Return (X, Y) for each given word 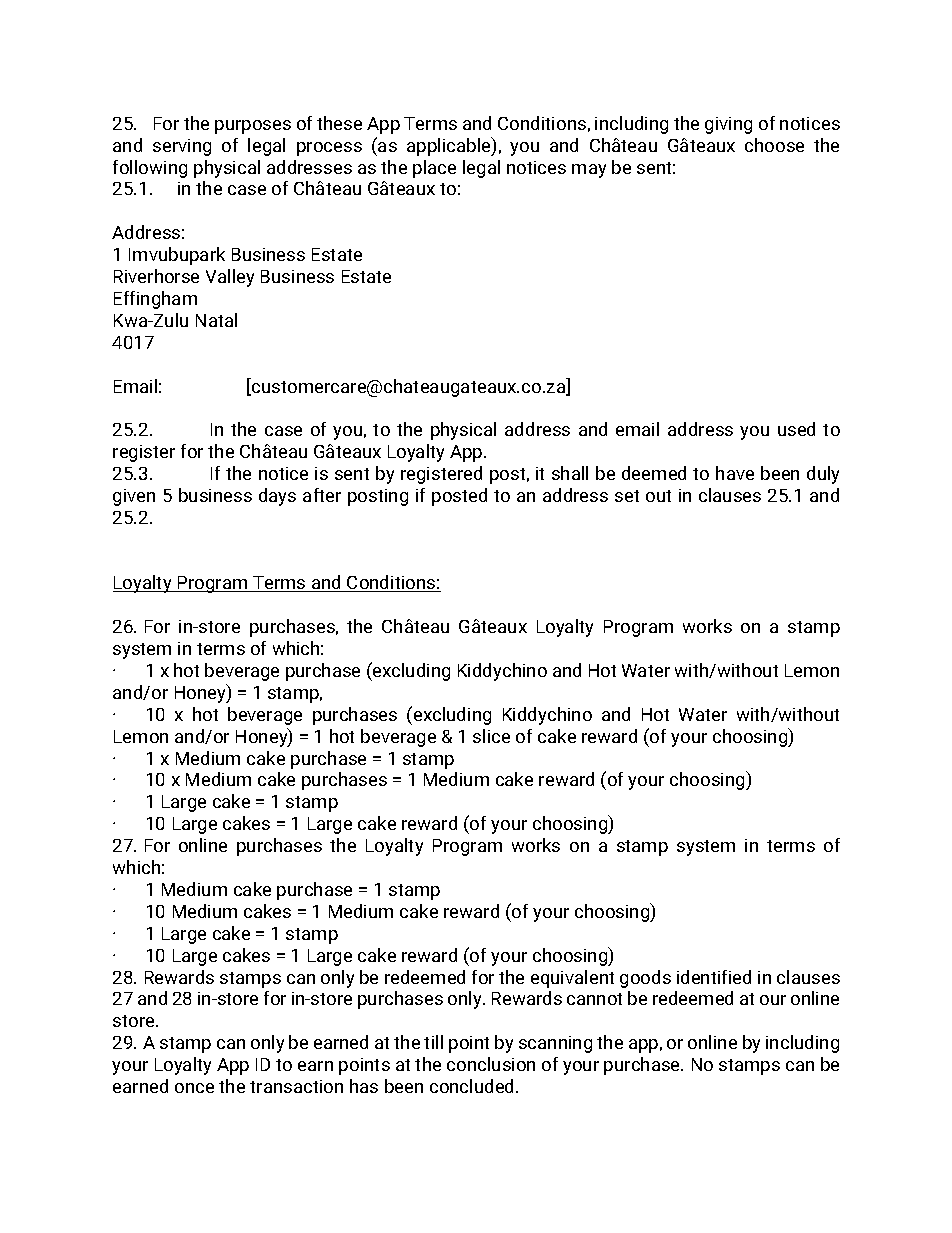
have (735, 473)
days (277, 497)
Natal (216, 320)
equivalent (572, 979)
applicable (450, 146)
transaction (296, 1086)
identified (714, 977)
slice (491, 736)
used (796, 429)
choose (774, 145)
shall (570, 473)
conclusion (491, 1064)
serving (182, 147)
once (194, 1088)
